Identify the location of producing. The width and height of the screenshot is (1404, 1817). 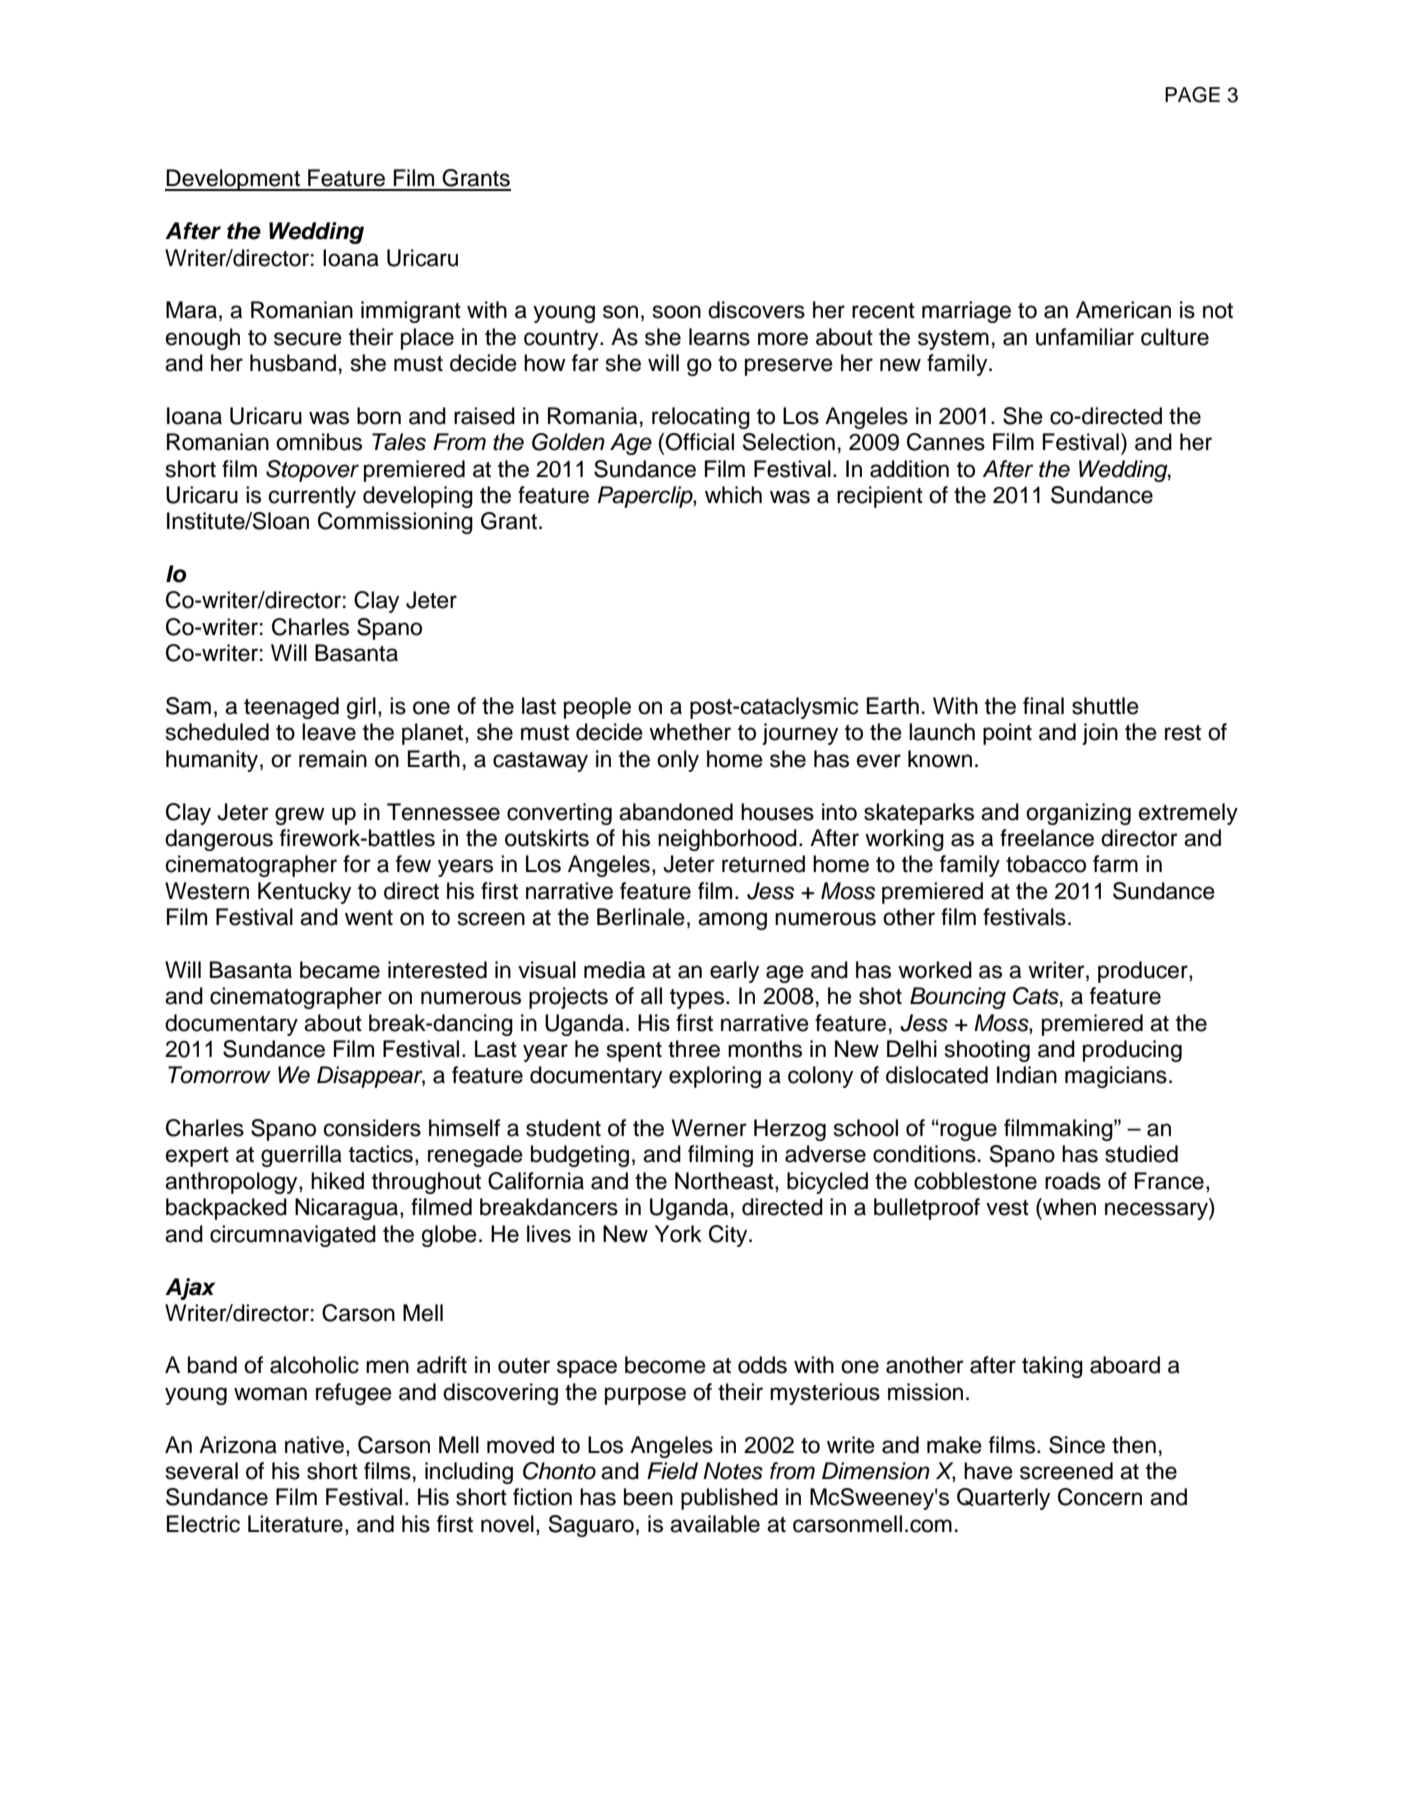
(1132, 1051).
